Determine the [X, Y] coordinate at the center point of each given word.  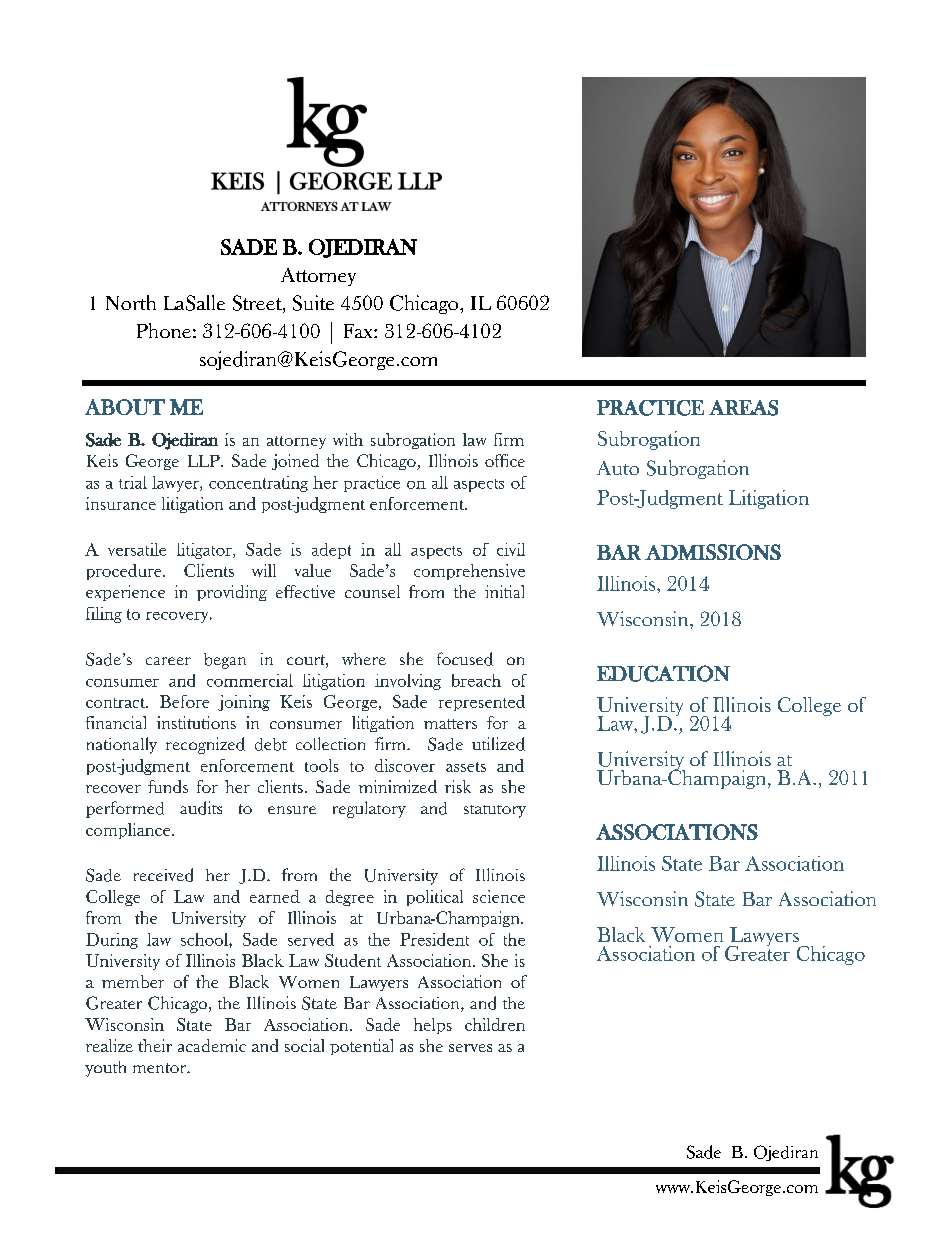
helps [433, 1026]
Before [184, 701]
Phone [164, 330]
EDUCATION [663, 673]
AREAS [743, 408]
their [155, 1045]
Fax [359, 331]
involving [408, 682]
